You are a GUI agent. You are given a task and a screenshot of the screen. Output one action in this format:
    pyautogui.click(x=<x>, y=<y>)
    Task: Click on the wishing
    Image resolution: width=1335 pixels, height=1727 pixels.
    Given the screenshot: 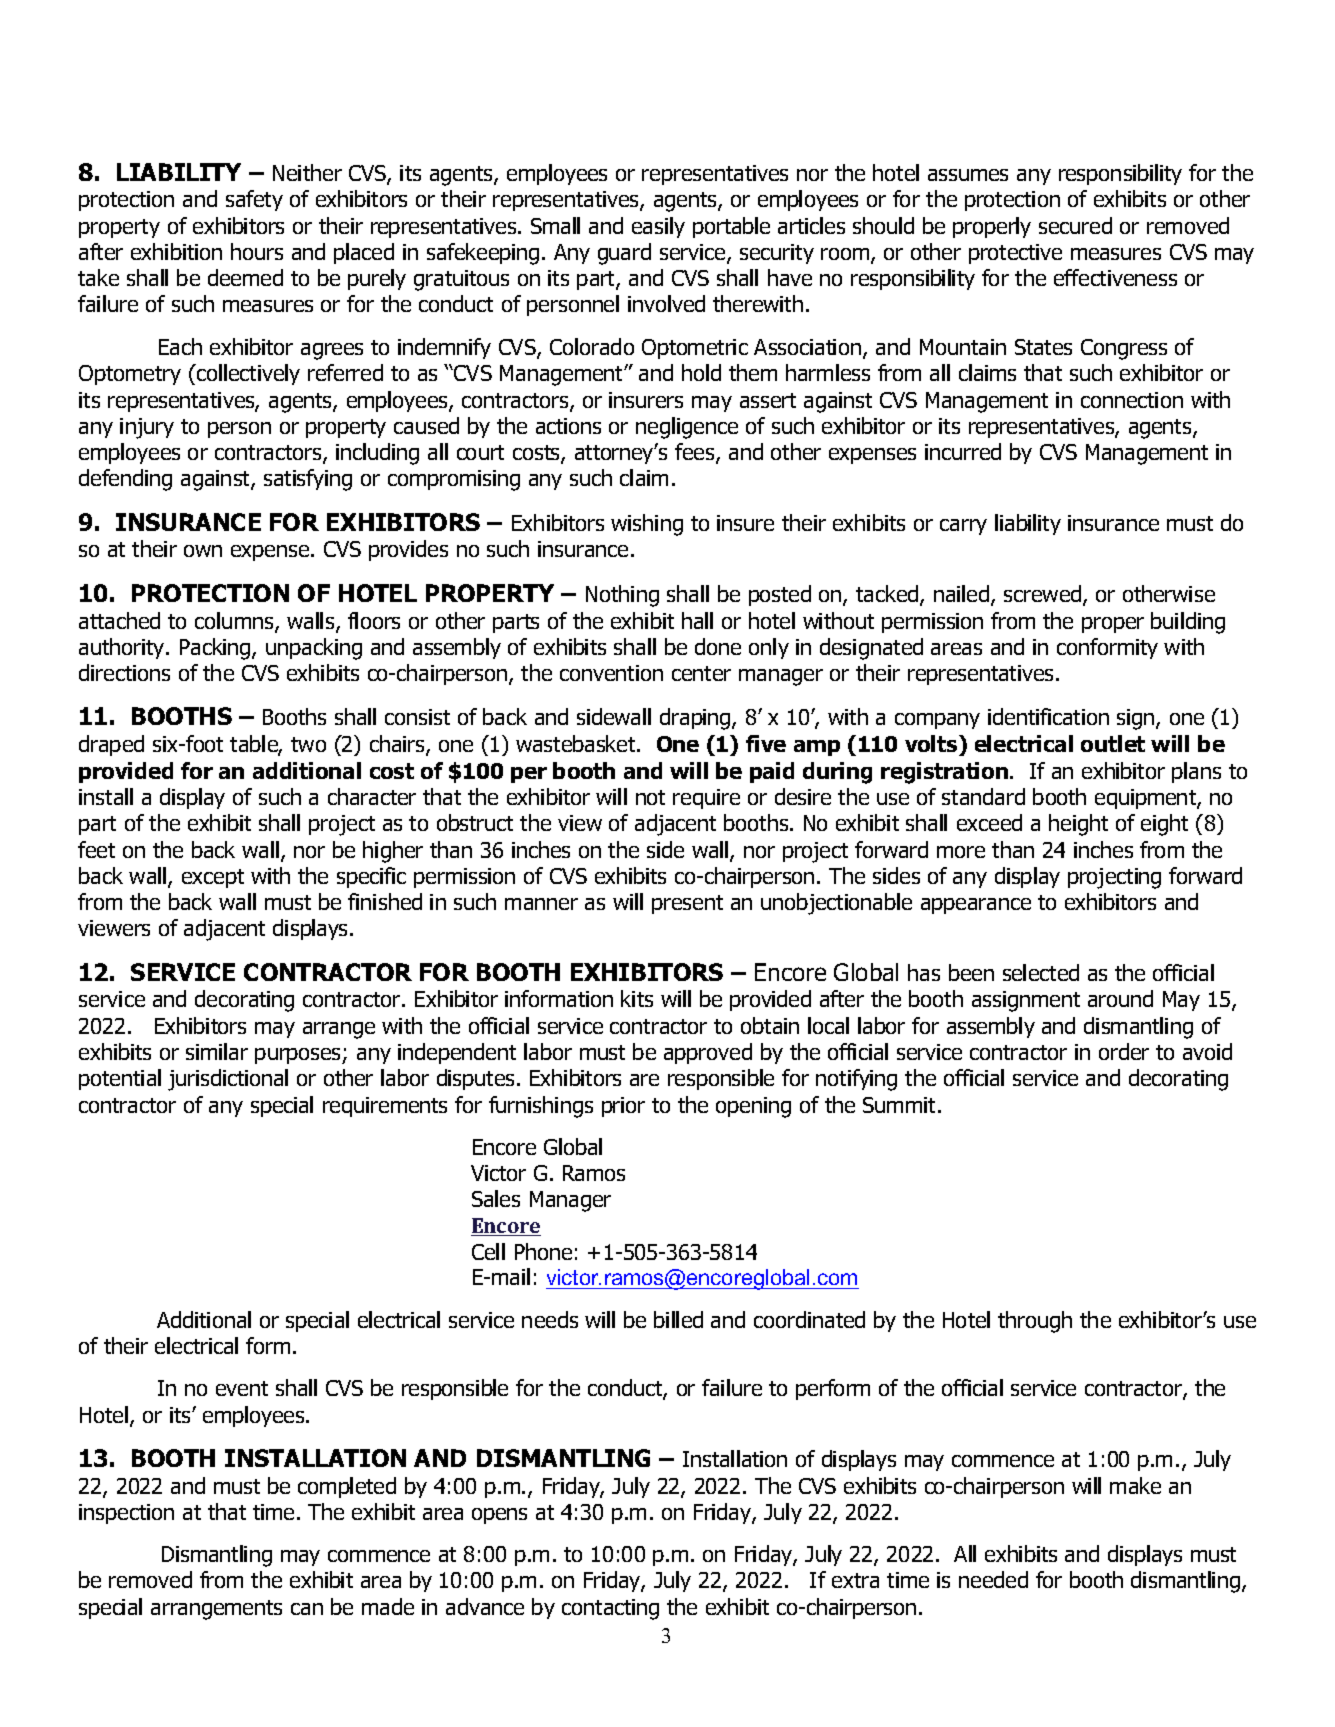 What is the action you would take?
    pyautogui.click(x=647, y=525)
